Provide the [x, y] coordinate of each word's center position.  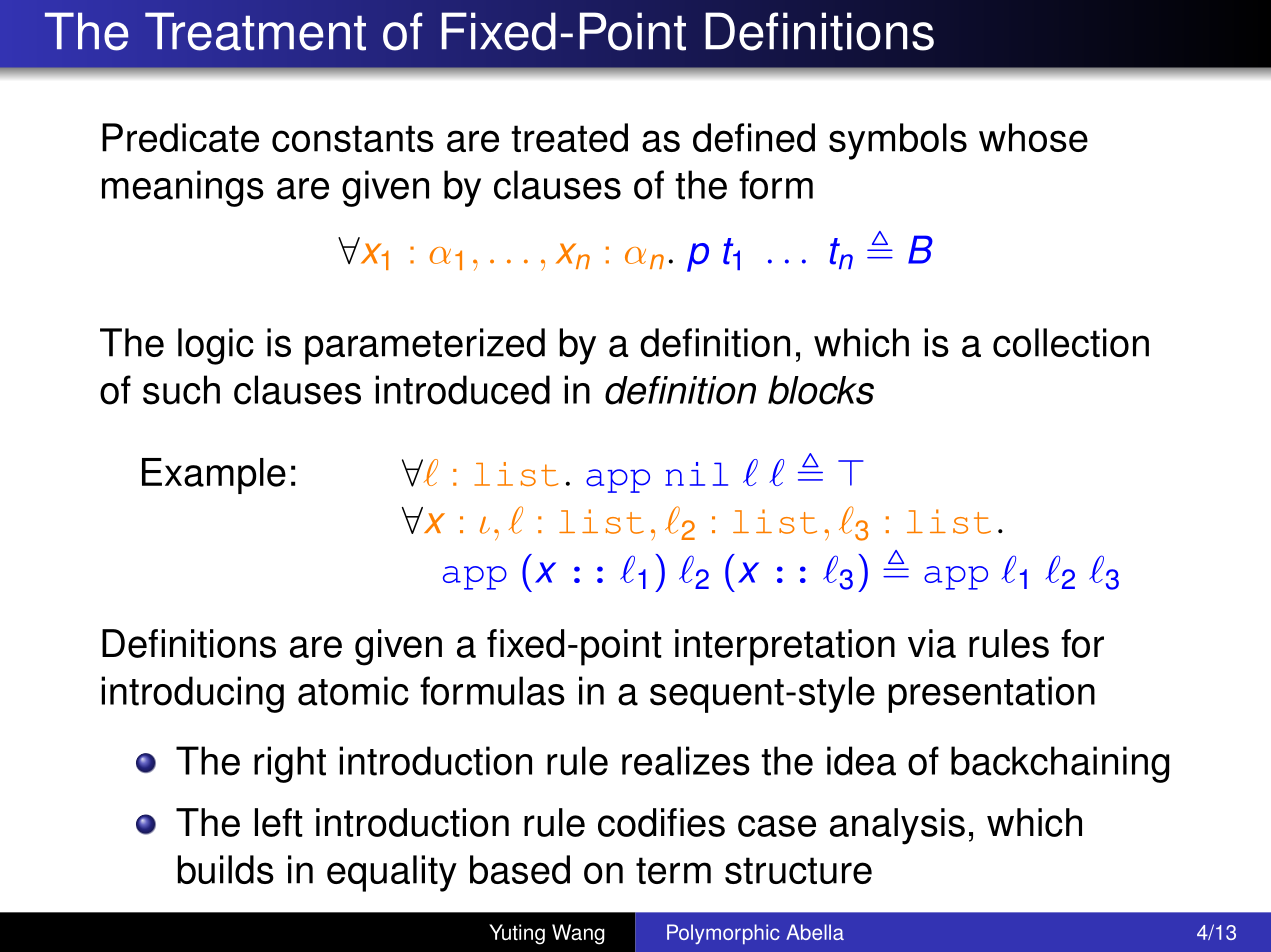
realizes [686, 761]
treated [569, 137]
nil [696, 474]
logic [216, 346]
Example [214, 476]
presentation [992, 694]
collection [1071, 342]
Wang [578, 934]
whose [1033, 137]
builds [226, 869]
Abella [815, 932]
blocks [821, 390]
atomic [353, 691]
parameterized [425, 346]
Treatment [255, 31]
